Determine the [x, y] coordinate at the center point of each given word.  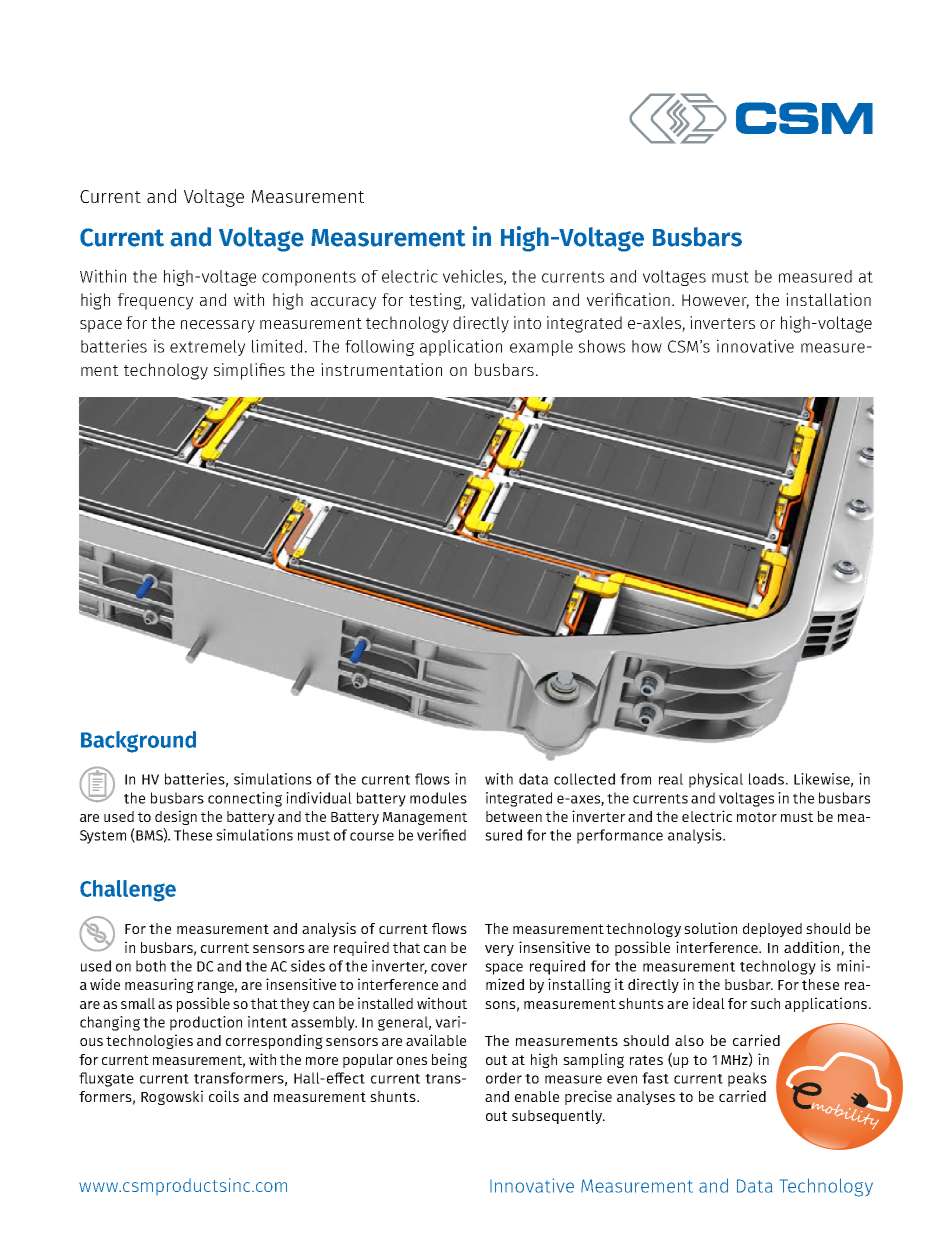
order [504, 1078]
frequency [155, 301]
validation [508, 299]
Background [138, 742]
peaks [747, 1079]
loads [768, 779]
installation [828, 299]
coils [224, 1096]
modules [438, 798]
